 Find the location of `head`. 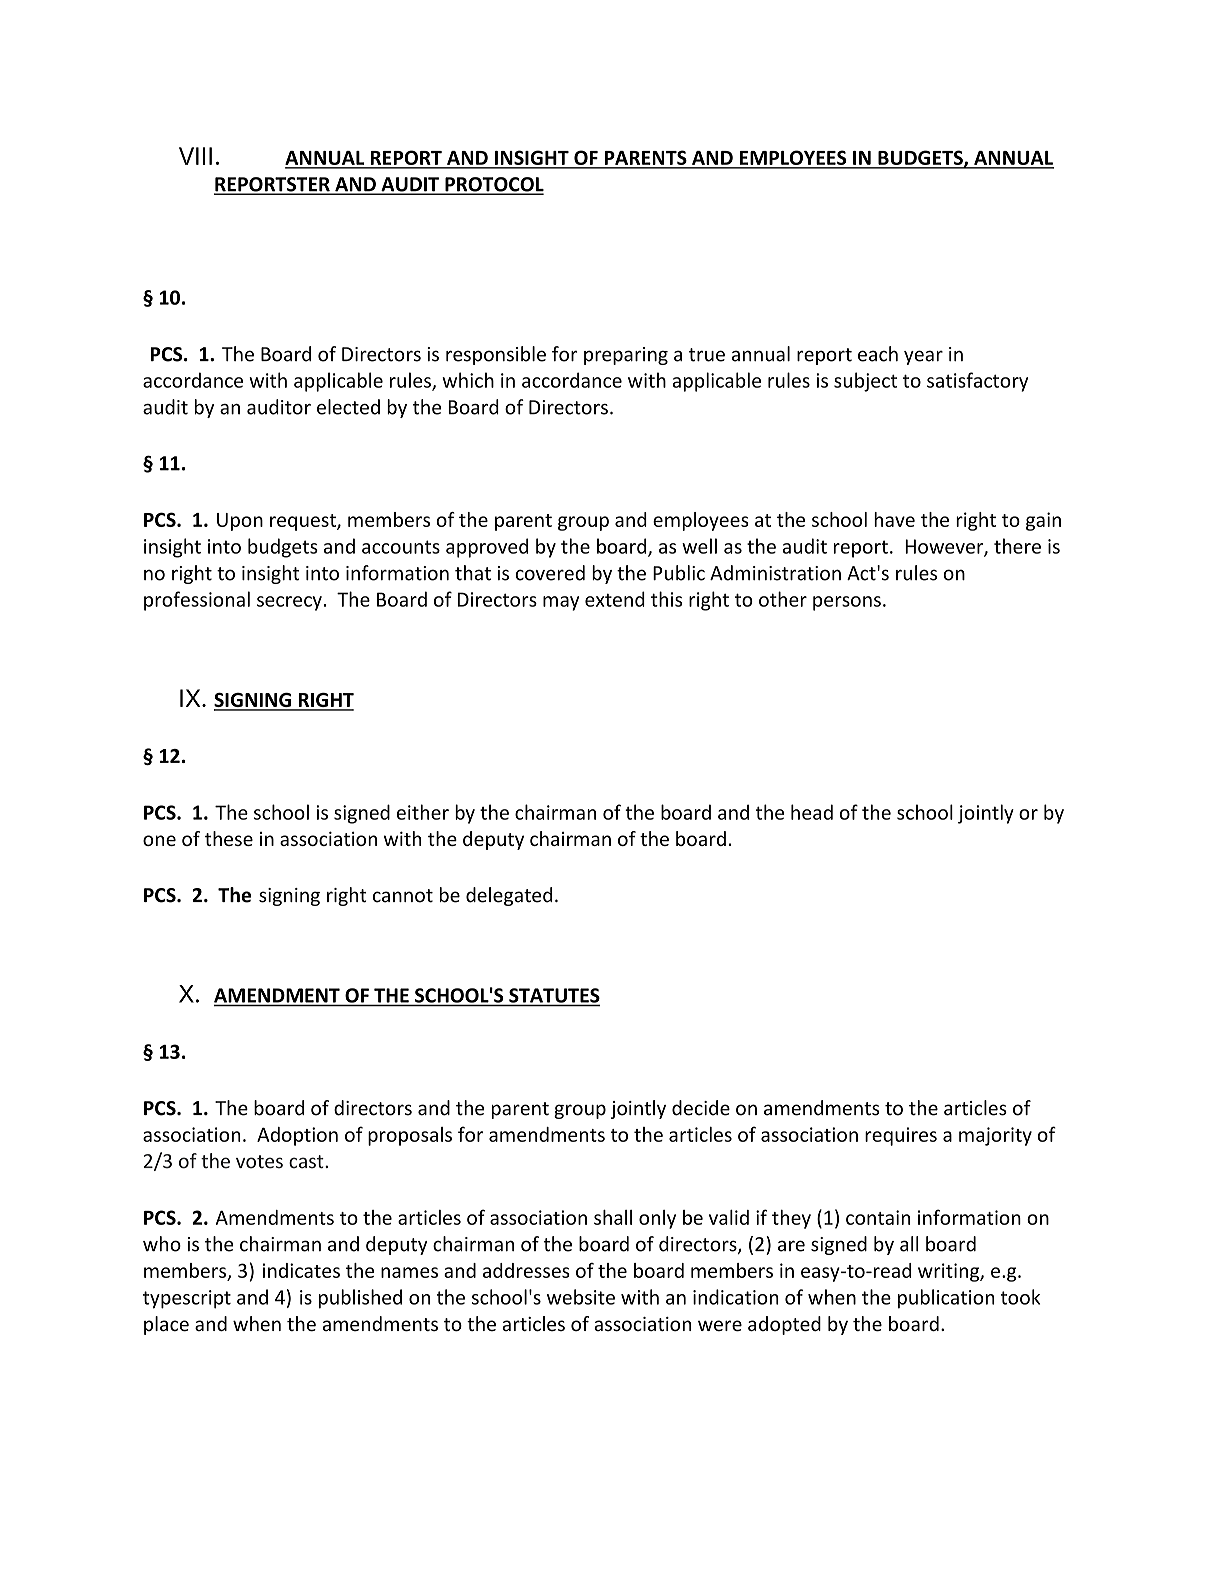

head is located at coordinates (812, 812).
